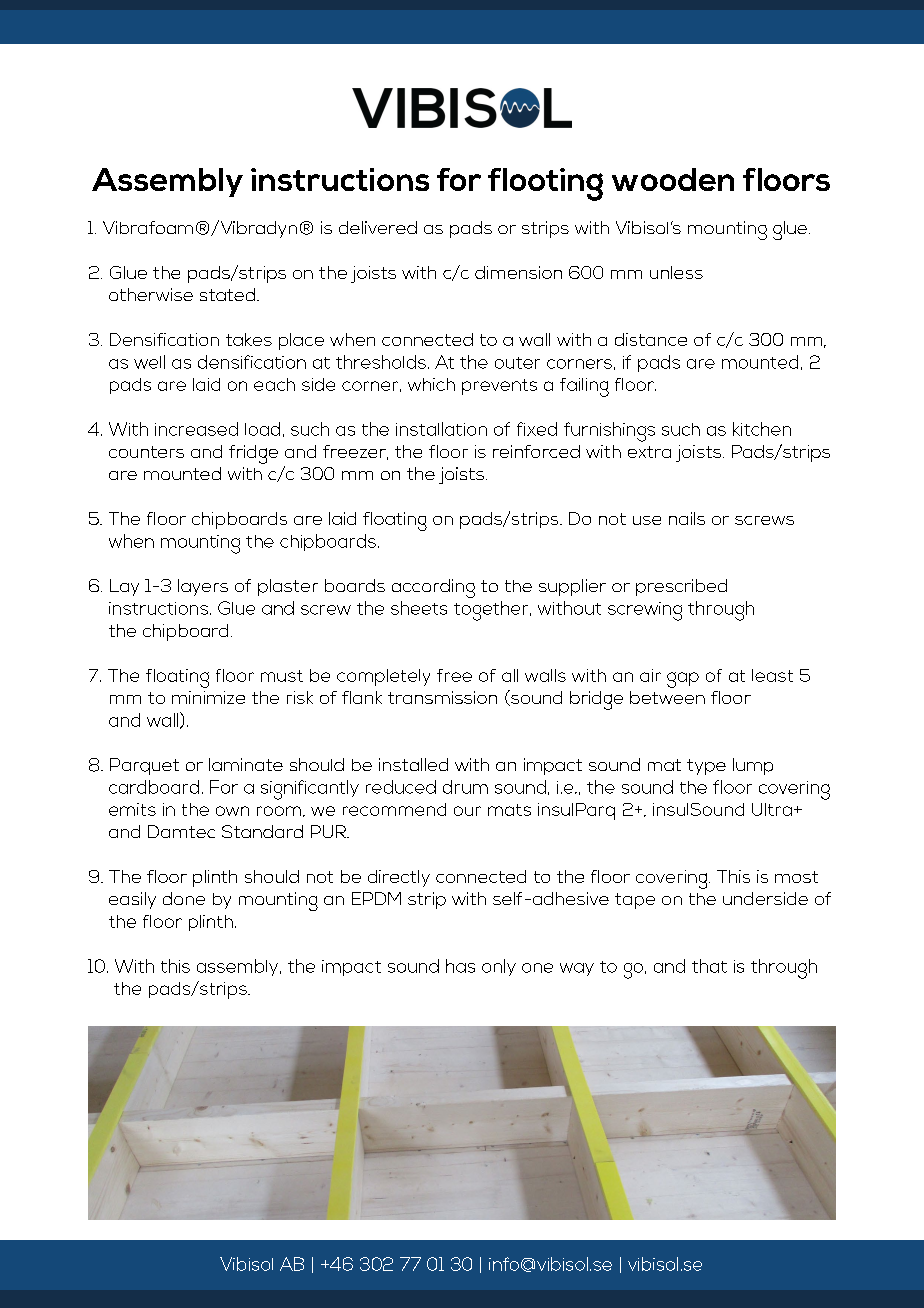 Image resolution: width=924 pixels, height=1308 pixels. What do you see at coordinates (681, 587) in the screenshot?
I see `prescribed` at bounding box center [681, 587].
